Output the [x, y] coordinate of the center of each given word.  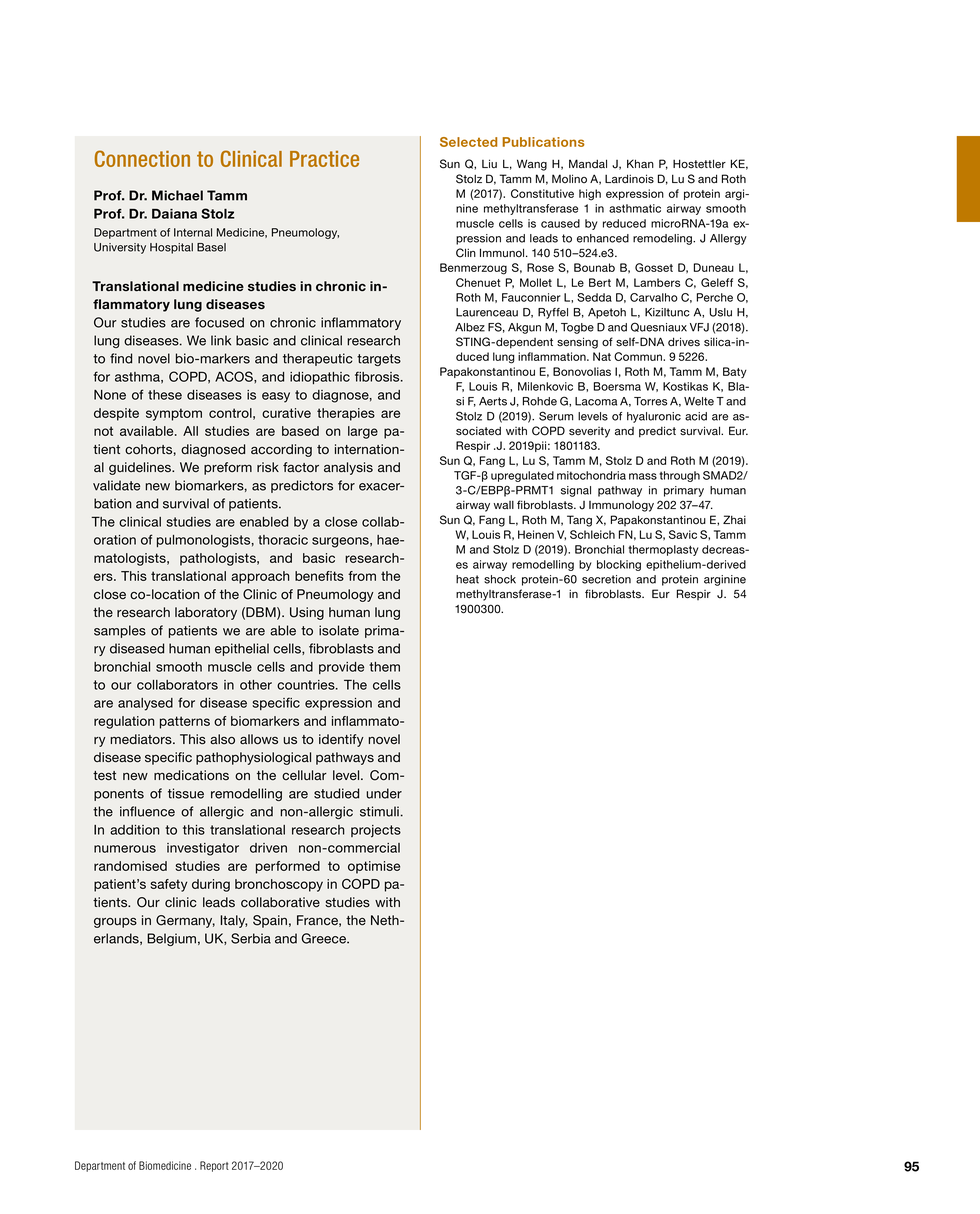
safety [169, 885]
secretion [606, 579]
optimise [374, 867]
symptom [174, 414]
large [363, 432]
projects [376, 831]
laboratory [206, 613]
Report [214, 1166]
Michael [177, 195]
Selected [468, 142]
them [384, 667]
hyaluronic [654, 417]
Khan [640, 164]
